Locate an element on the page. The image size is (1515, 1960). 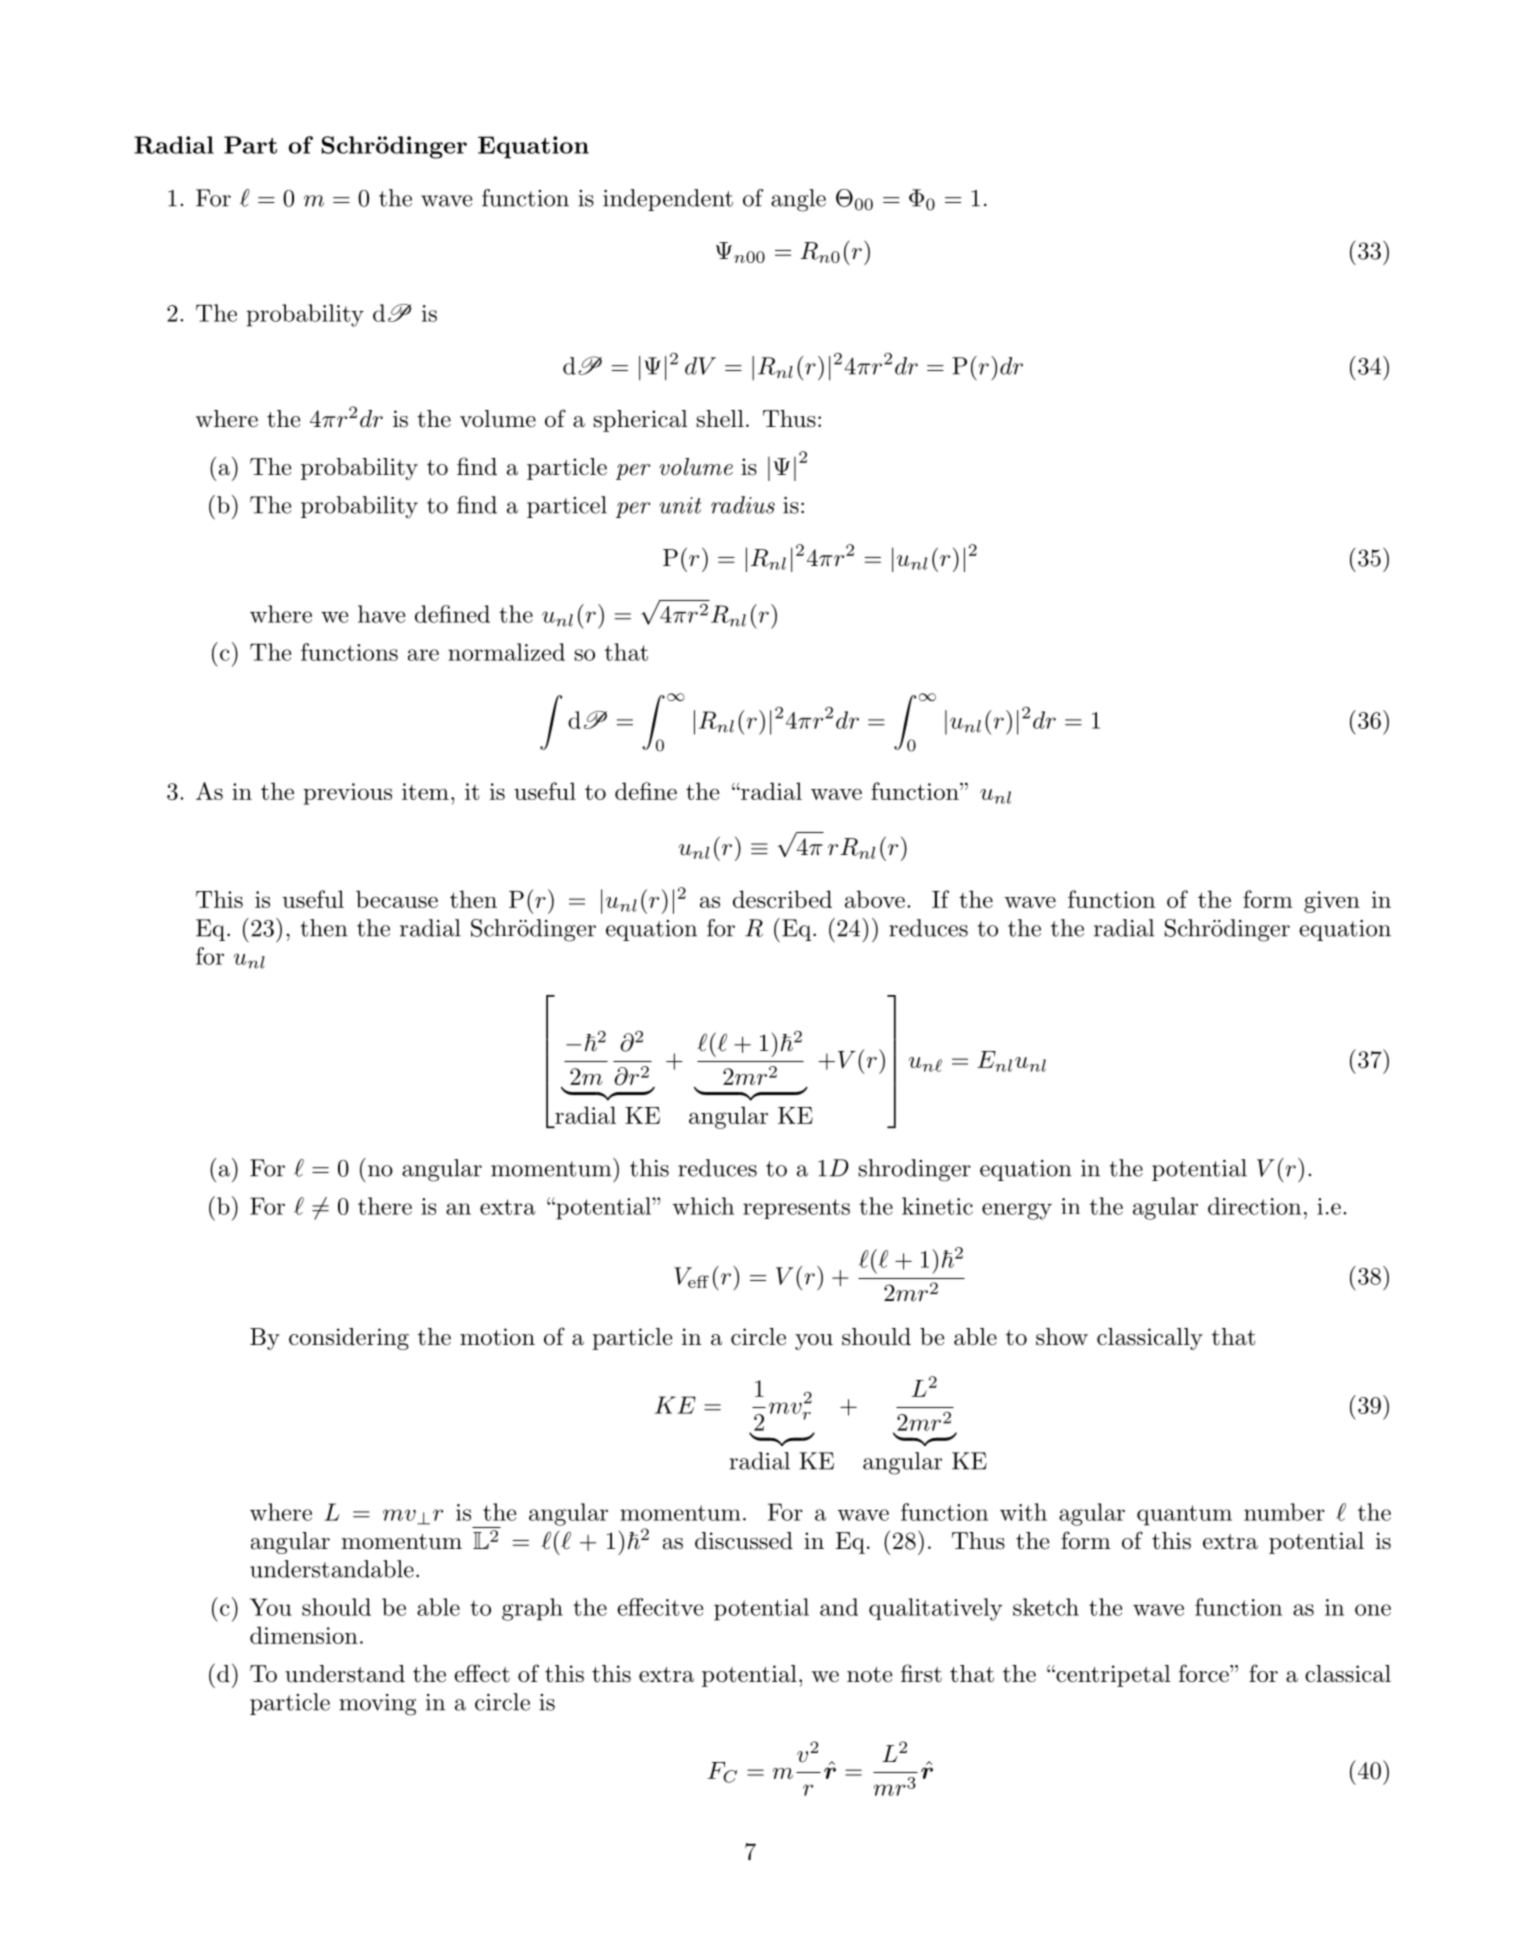
there is located at coordinates (385, 1206).
